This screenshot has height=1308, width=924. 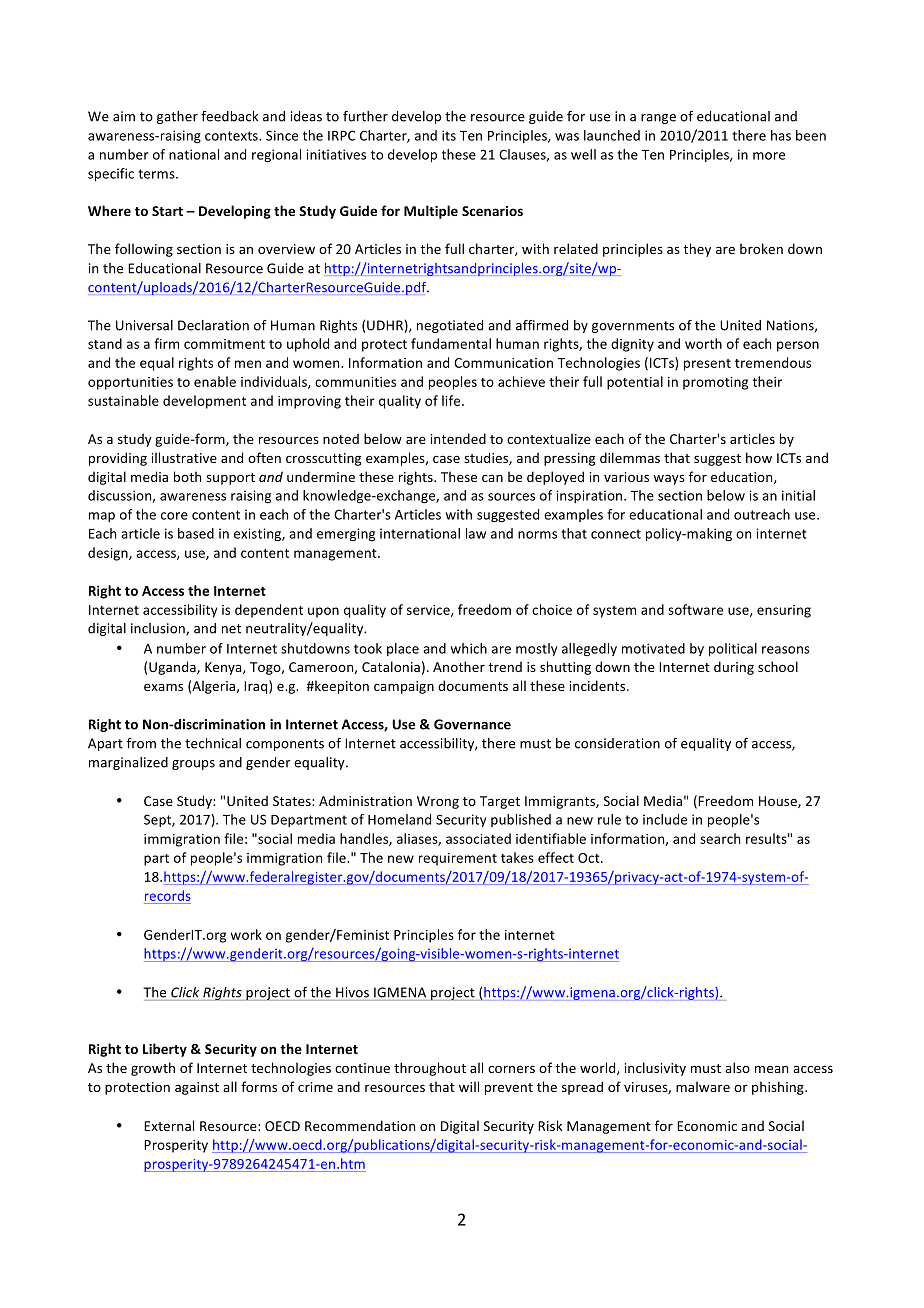 What do you see at coordinates (769, 156) in the screenshot?
I see `more` at bounding box center [769, 156].
